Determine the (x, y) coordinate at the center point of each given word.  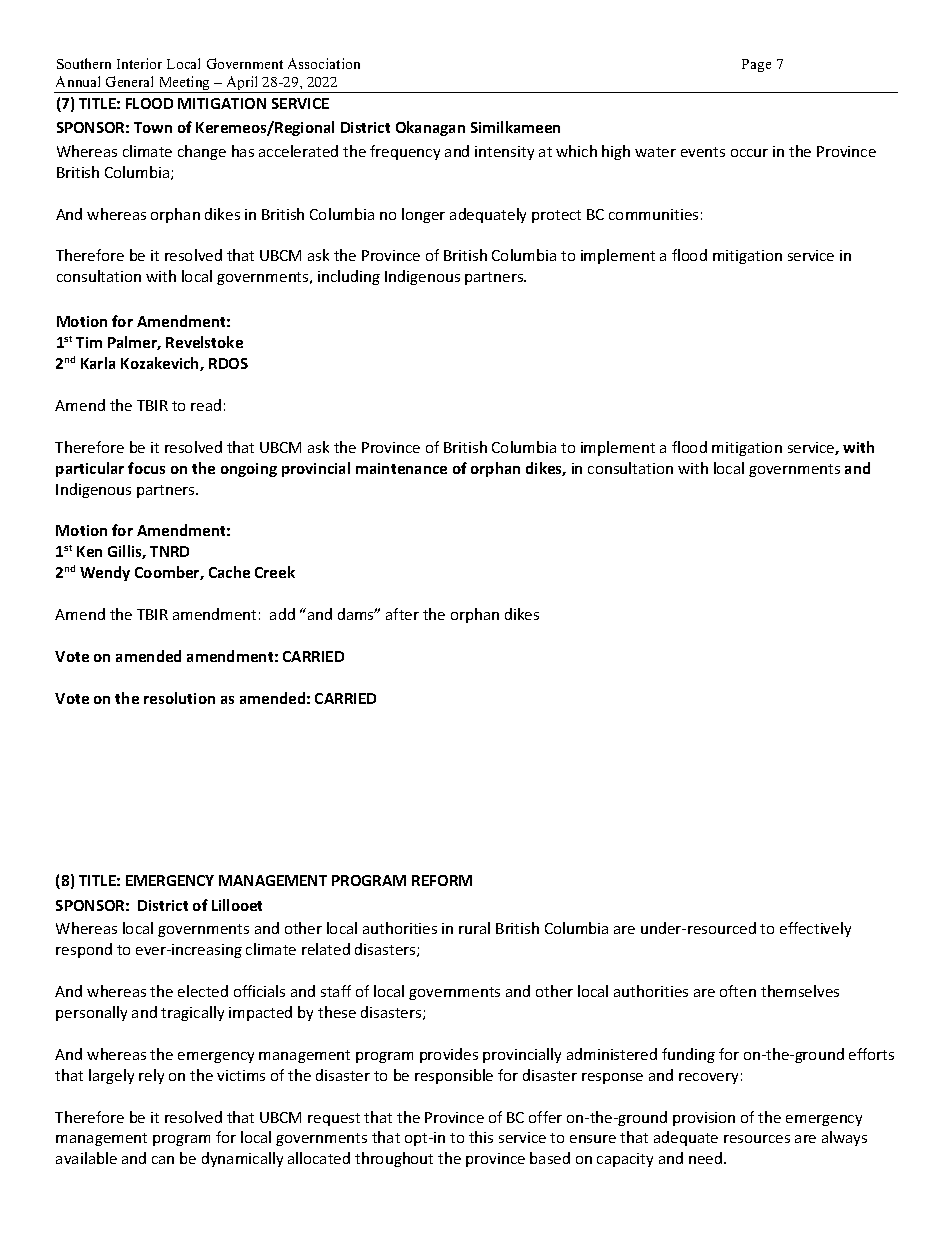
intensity (504, 153)
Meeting (185, 84)
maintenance (401, 468)
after (402, 614)
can (163, 1160)
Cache (229, 572)
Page (756, 65)
